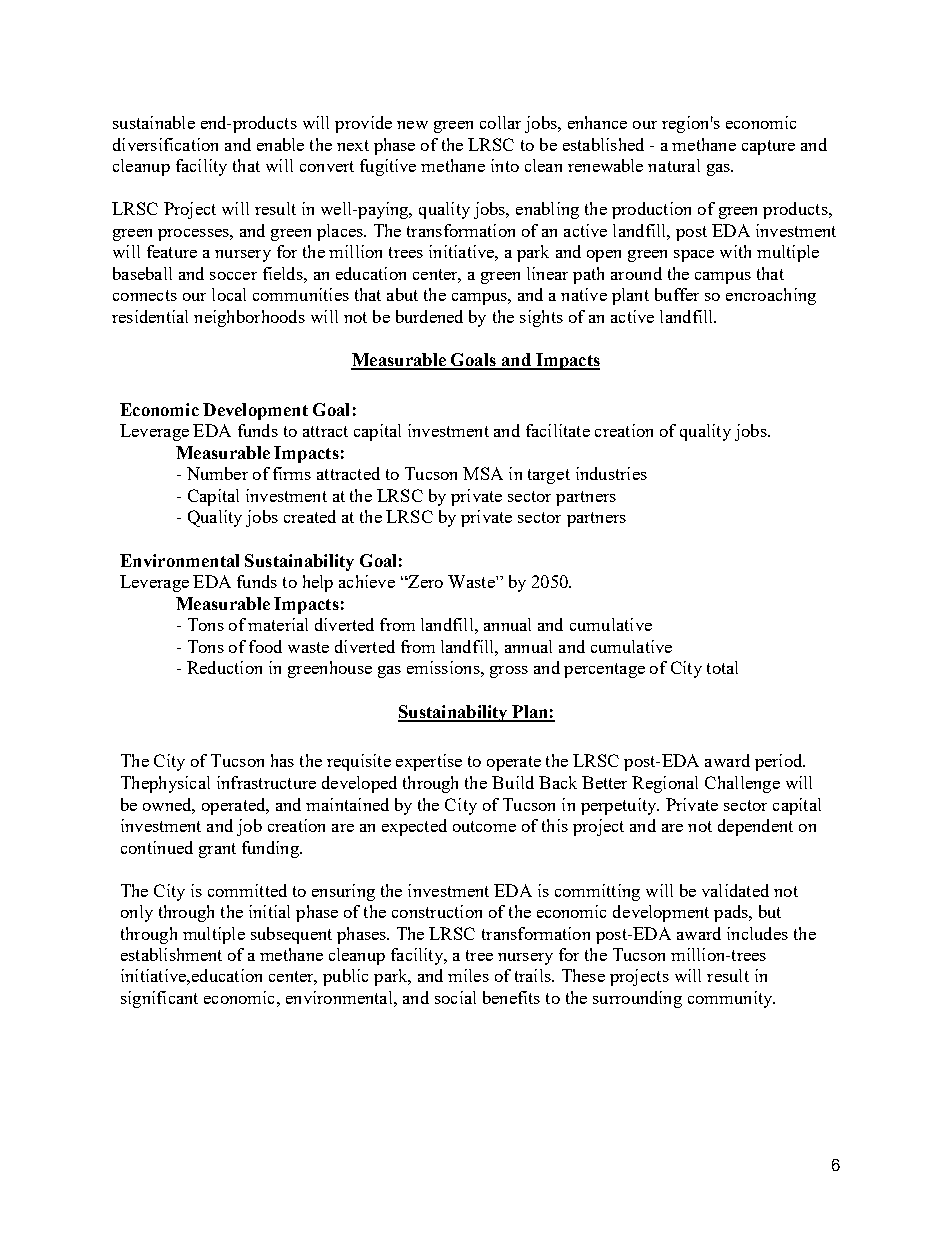  I want to click on expertise, so click(429, 762).
